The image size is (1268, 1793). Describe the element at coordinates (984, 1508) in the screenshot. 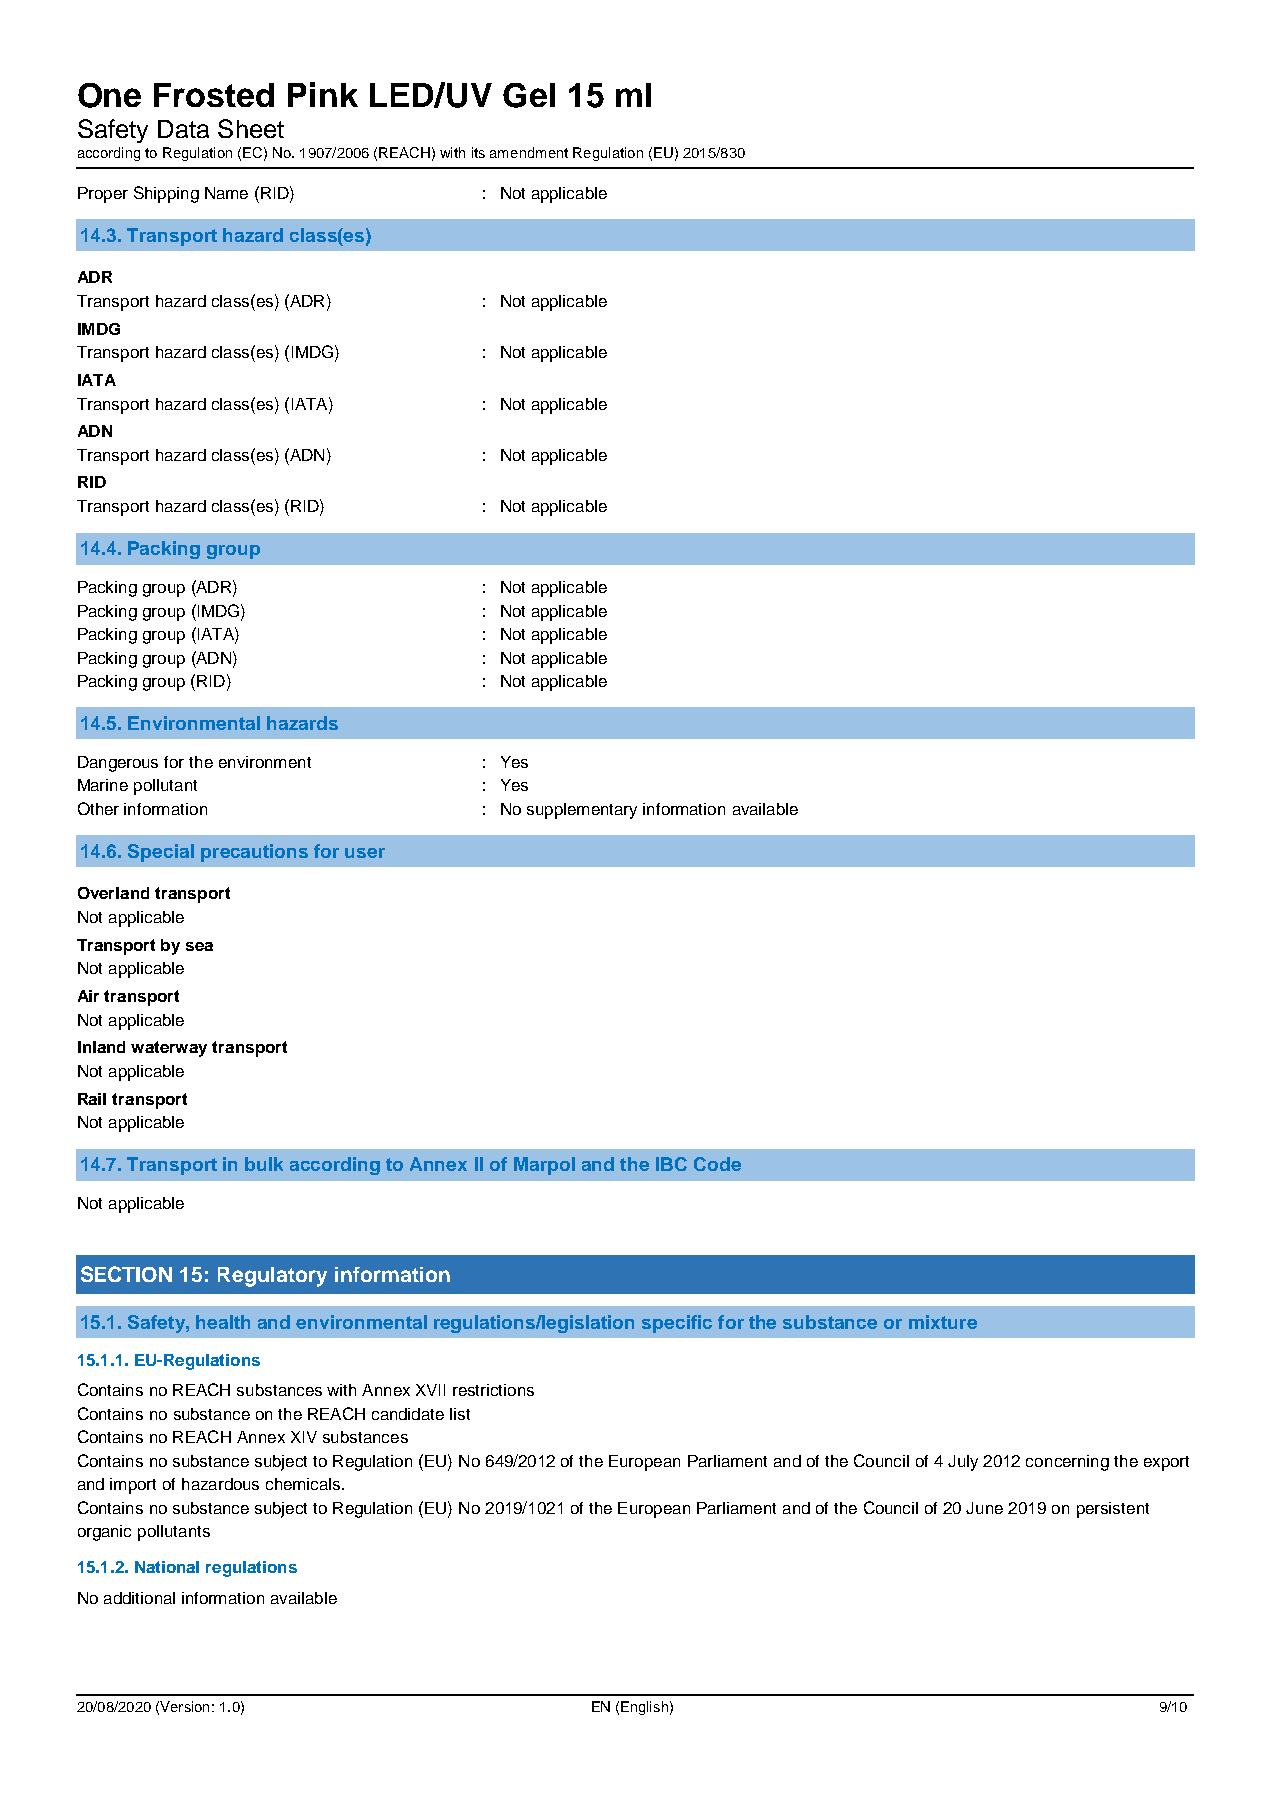

I see `June` at that location.
